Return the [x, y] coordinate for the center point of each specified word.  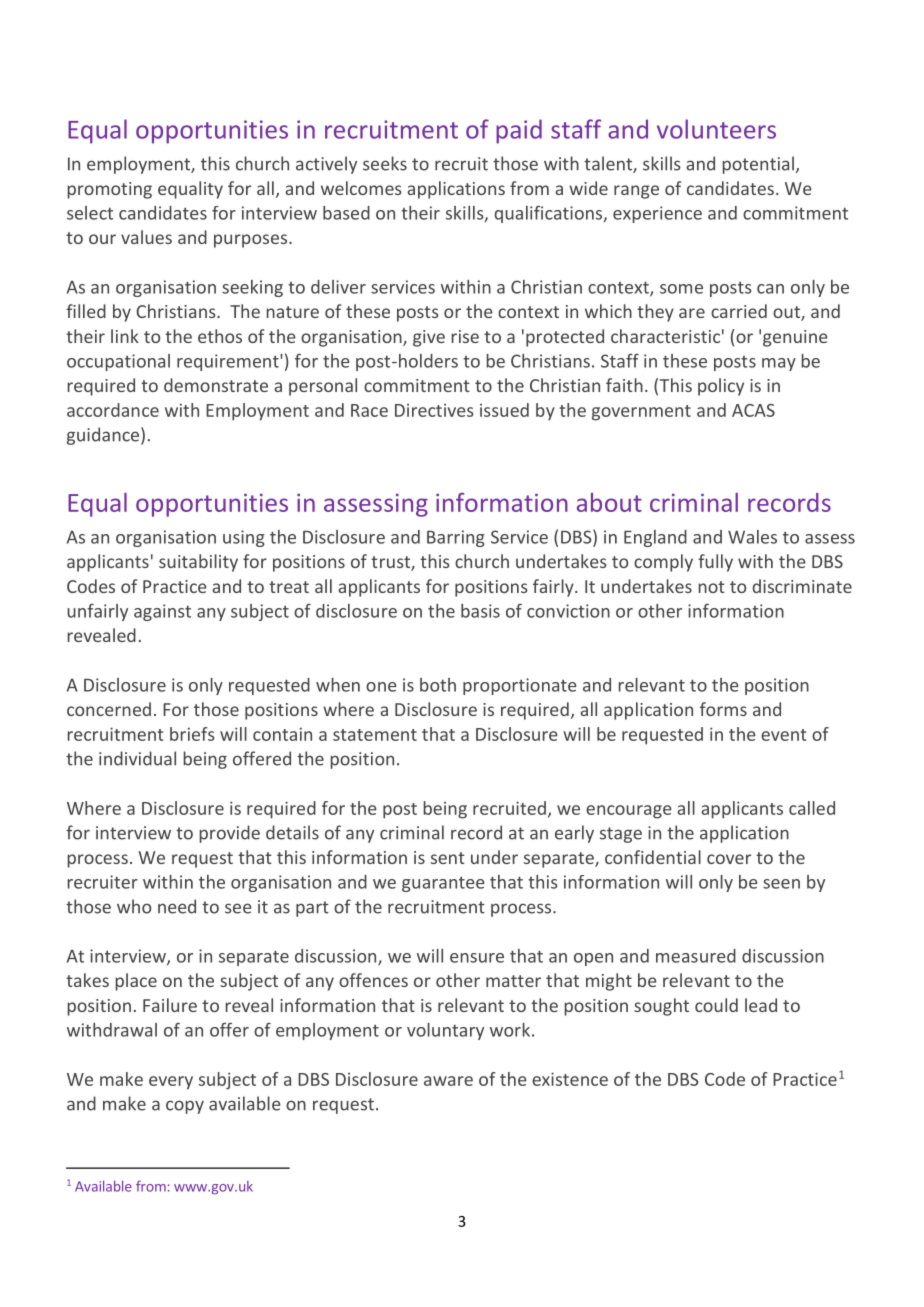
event [783, 735]
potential [758, 165]
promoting [110, 190]
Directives [434, 410]
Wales [752, 537]
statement [375, 735]
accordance [113, 410]
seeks [385, 163]
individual [137, 758]
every [171, 1083]
